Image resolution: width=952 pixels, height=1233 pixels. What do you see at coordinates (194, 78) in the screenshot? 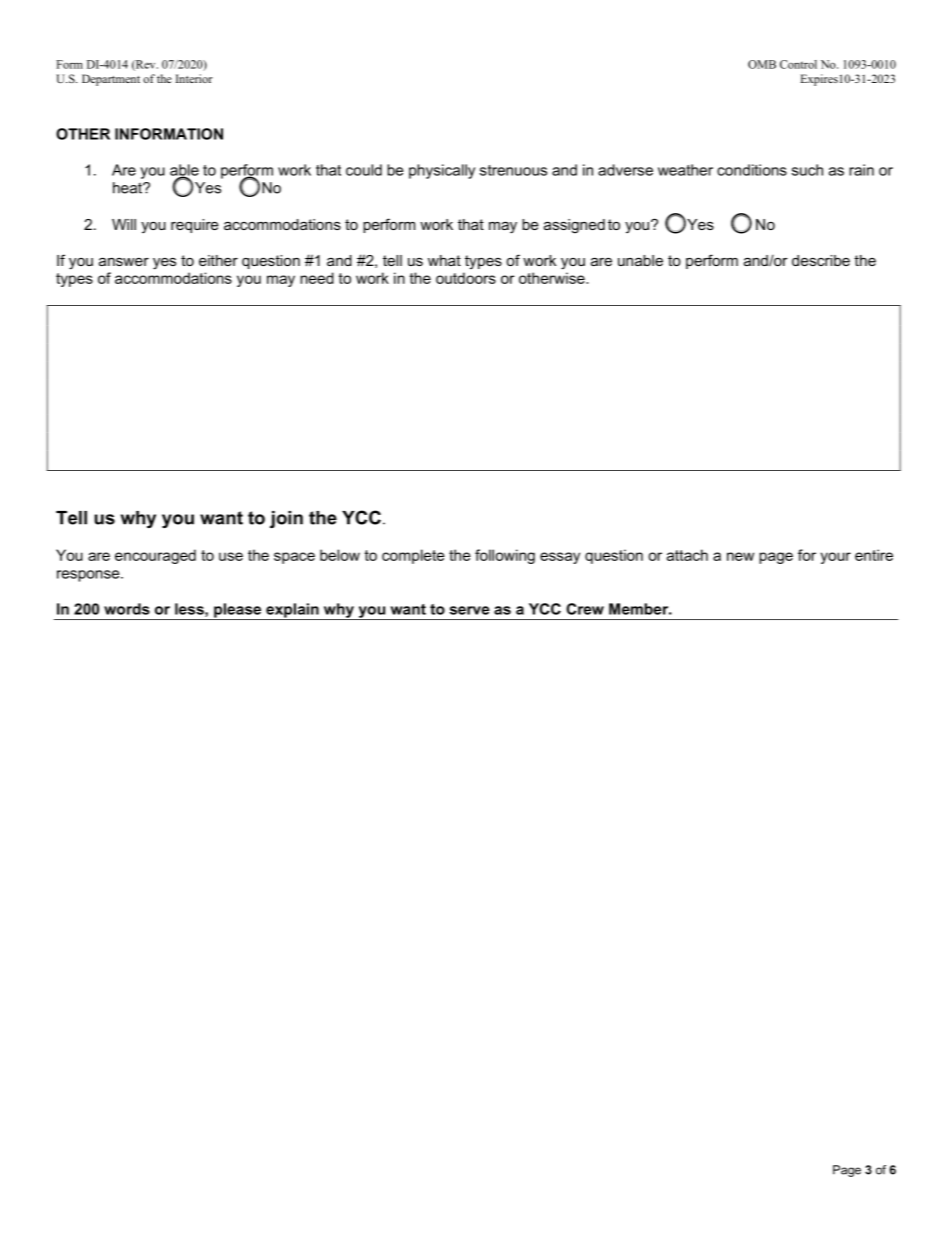
I see `Interior` at bounding box center [194, 78].
